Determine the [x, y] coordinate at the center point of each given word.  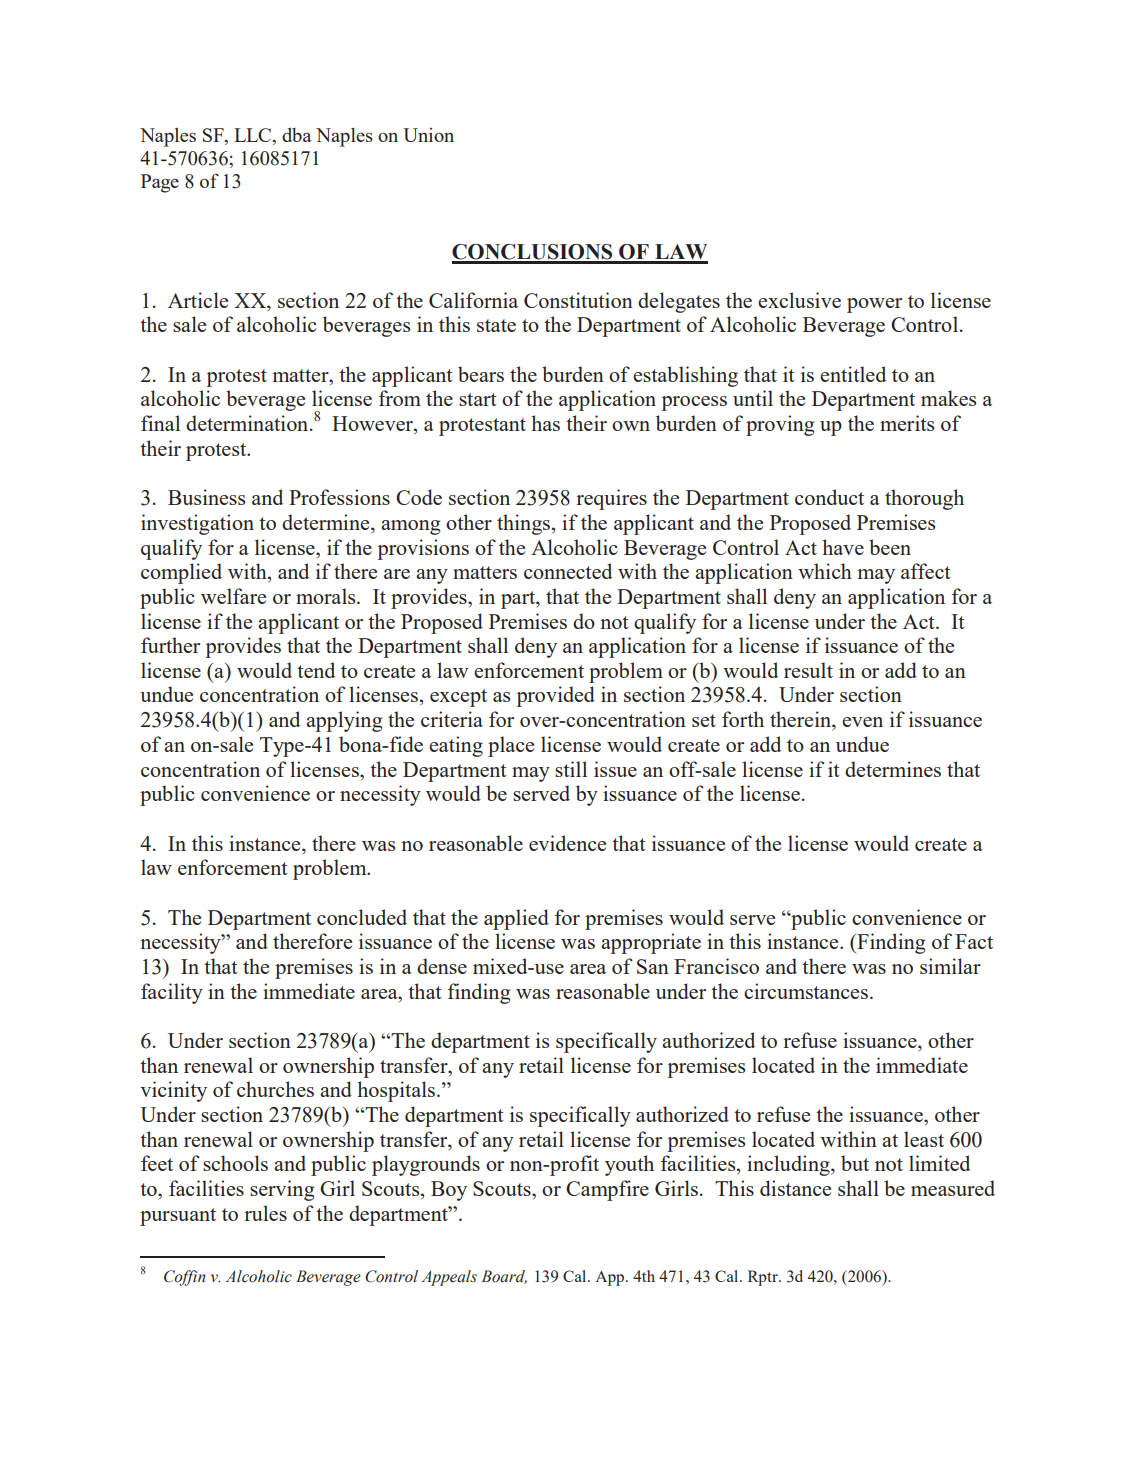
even [862, 722]
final [160, 423]
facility [172, 993]
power [874, 305]
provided [556, 696]
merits [907, 423]
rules [265, 1213]
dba [297, 134]
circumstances [806, 991]
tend [316, 670]
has [545, 423]
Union [428, 135]
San [653, 966]
